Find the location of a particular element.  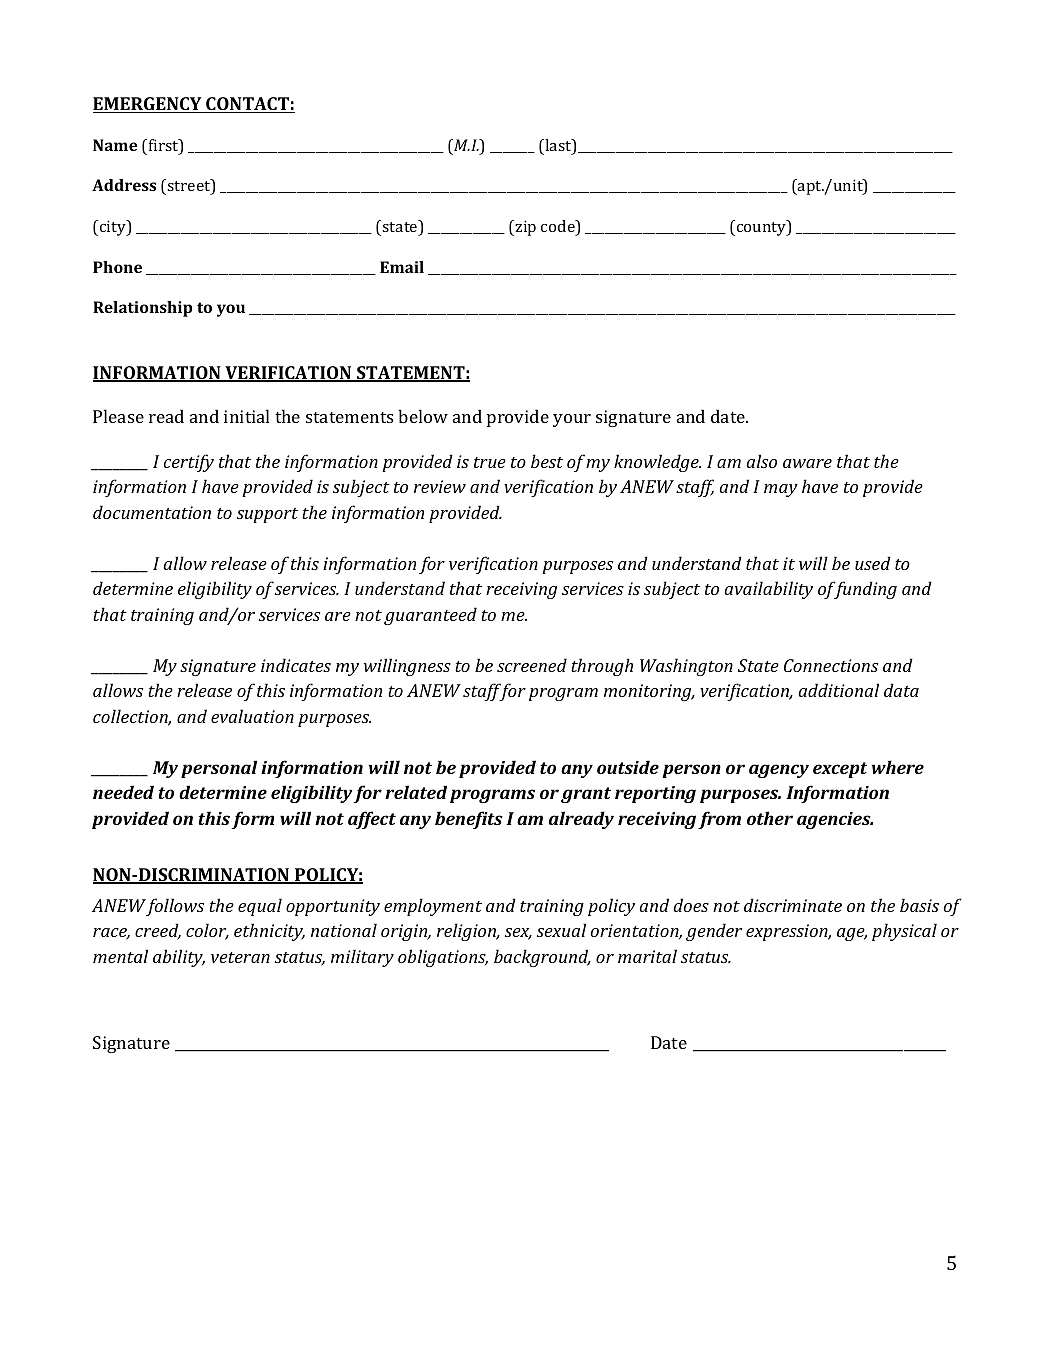

indicates is located at coordinates (296, 665).
